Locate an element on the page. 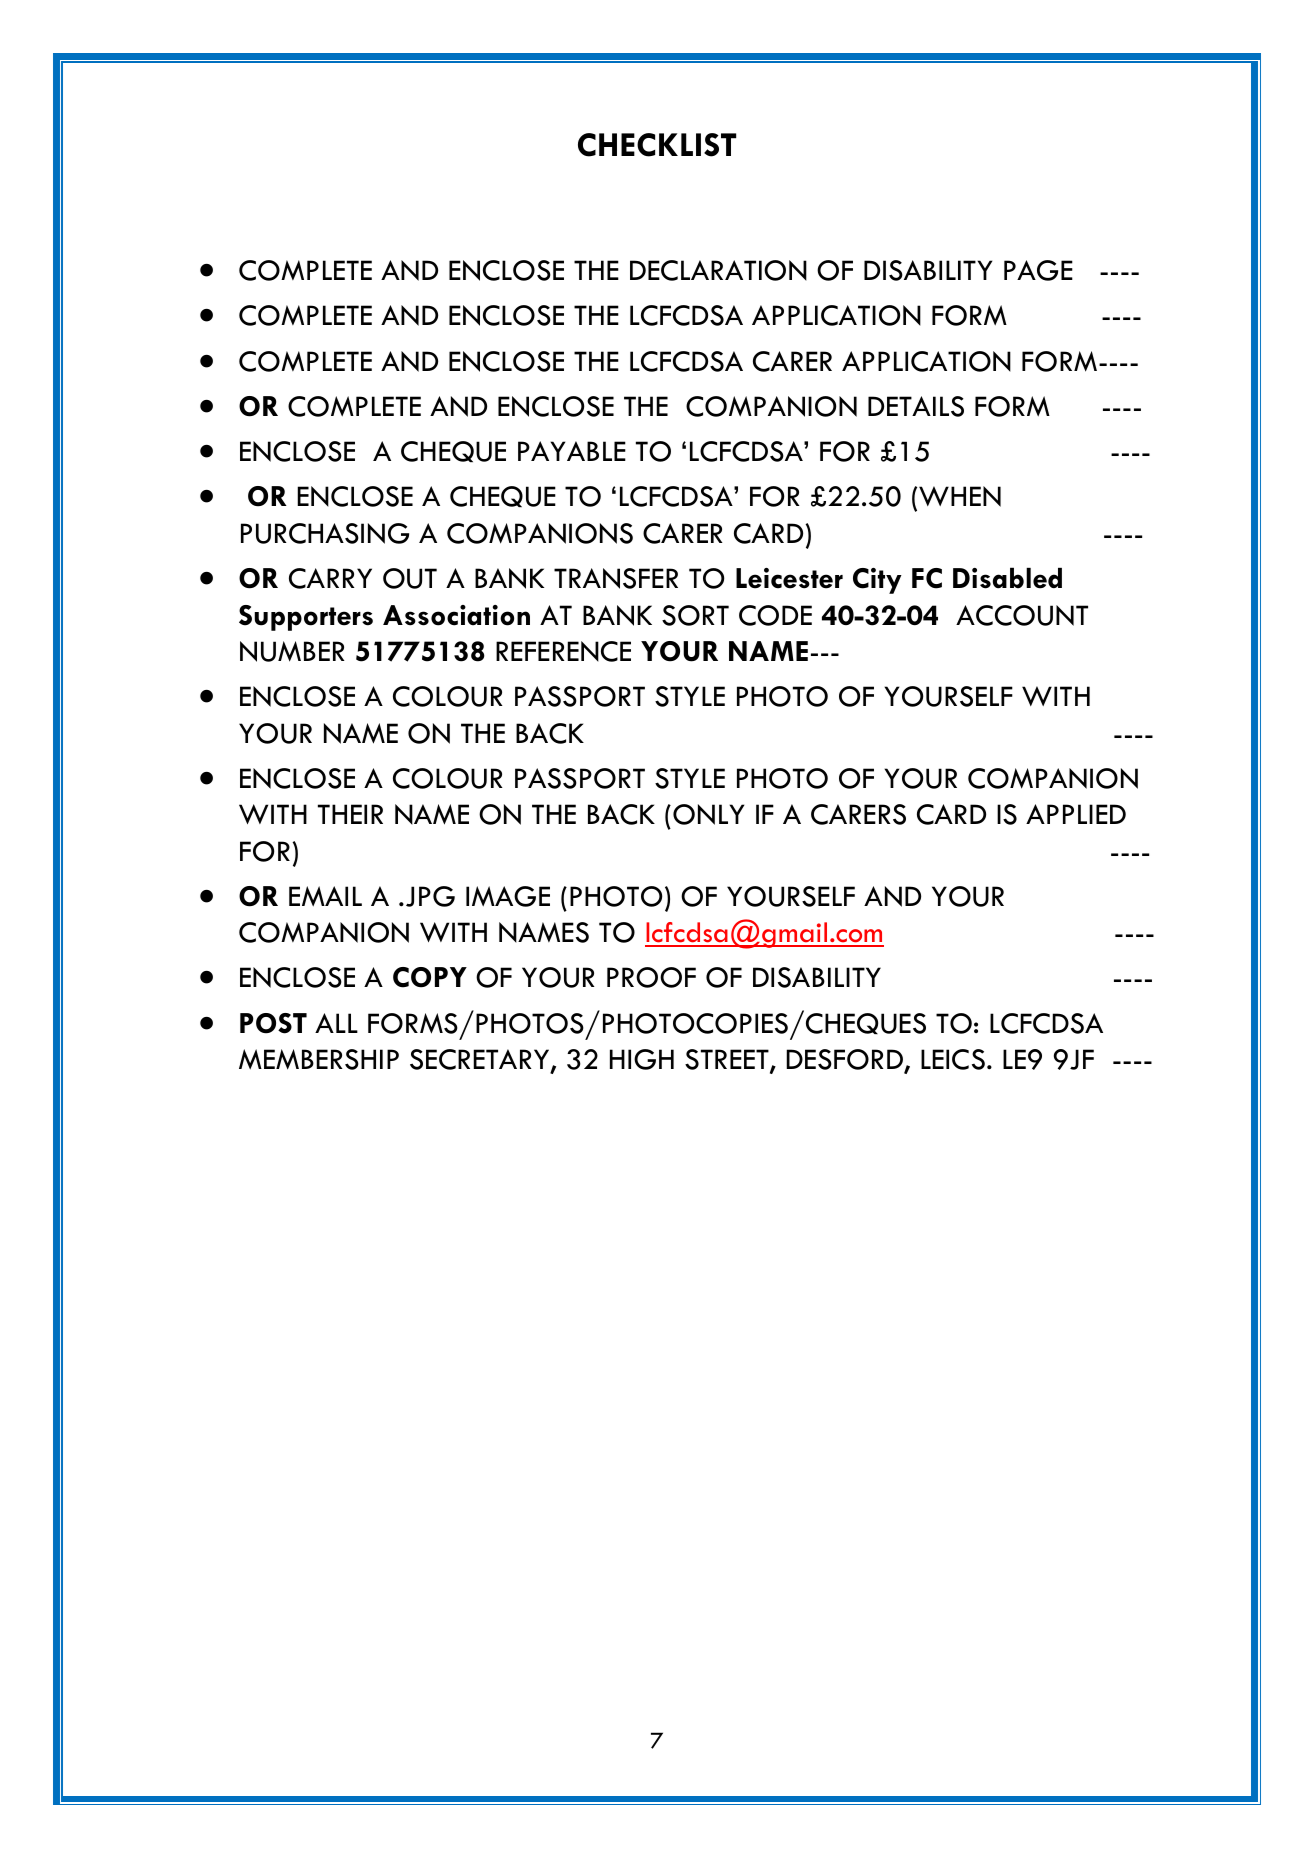 Image resolution: width=1314 pixels, height=1858 pixels. APPLIED is located at coordinates (1076, 814).
